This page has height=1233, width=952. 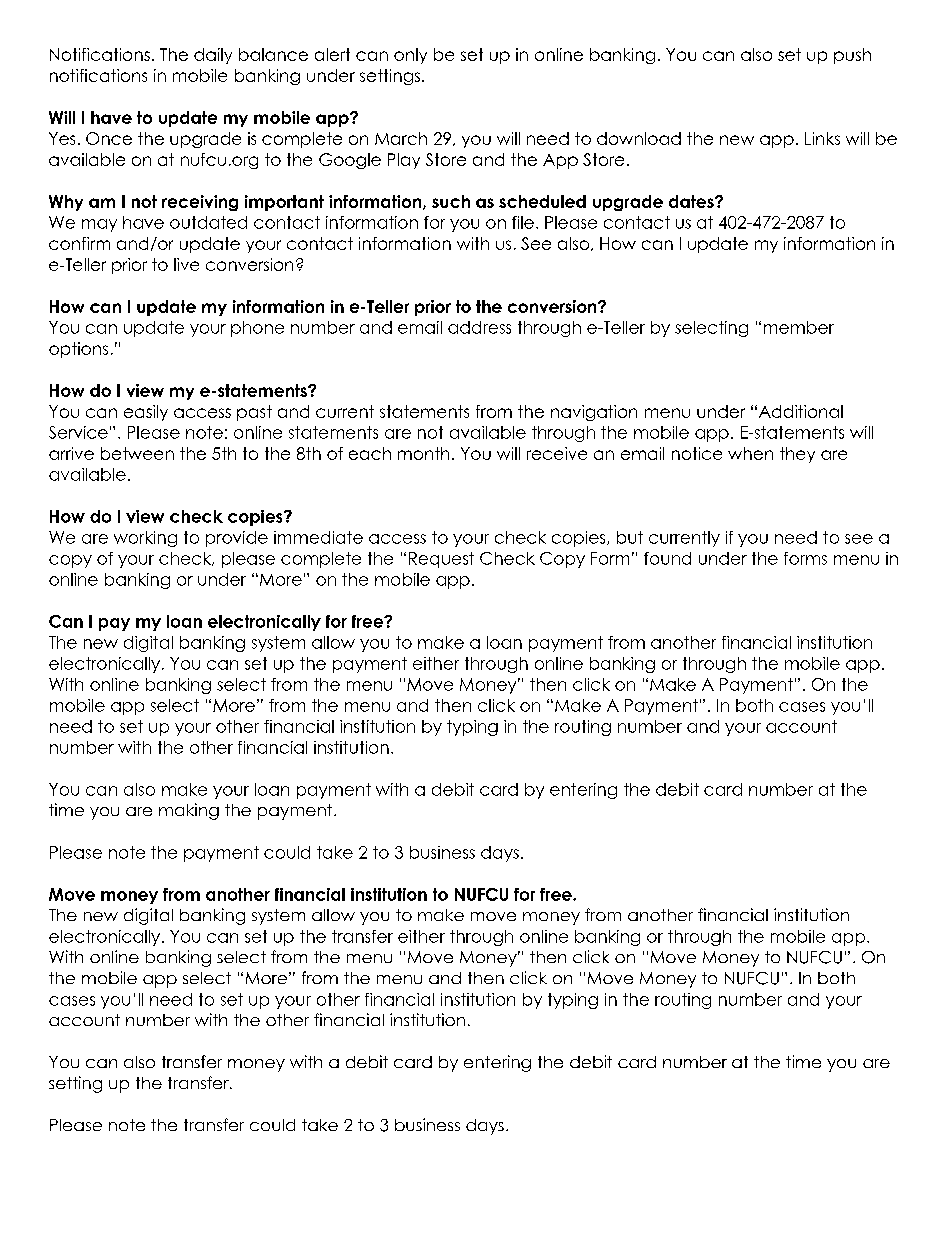 What do you see at coordinates (852, 56) in the page?
I see `push` at bounding box center [852, 56].
